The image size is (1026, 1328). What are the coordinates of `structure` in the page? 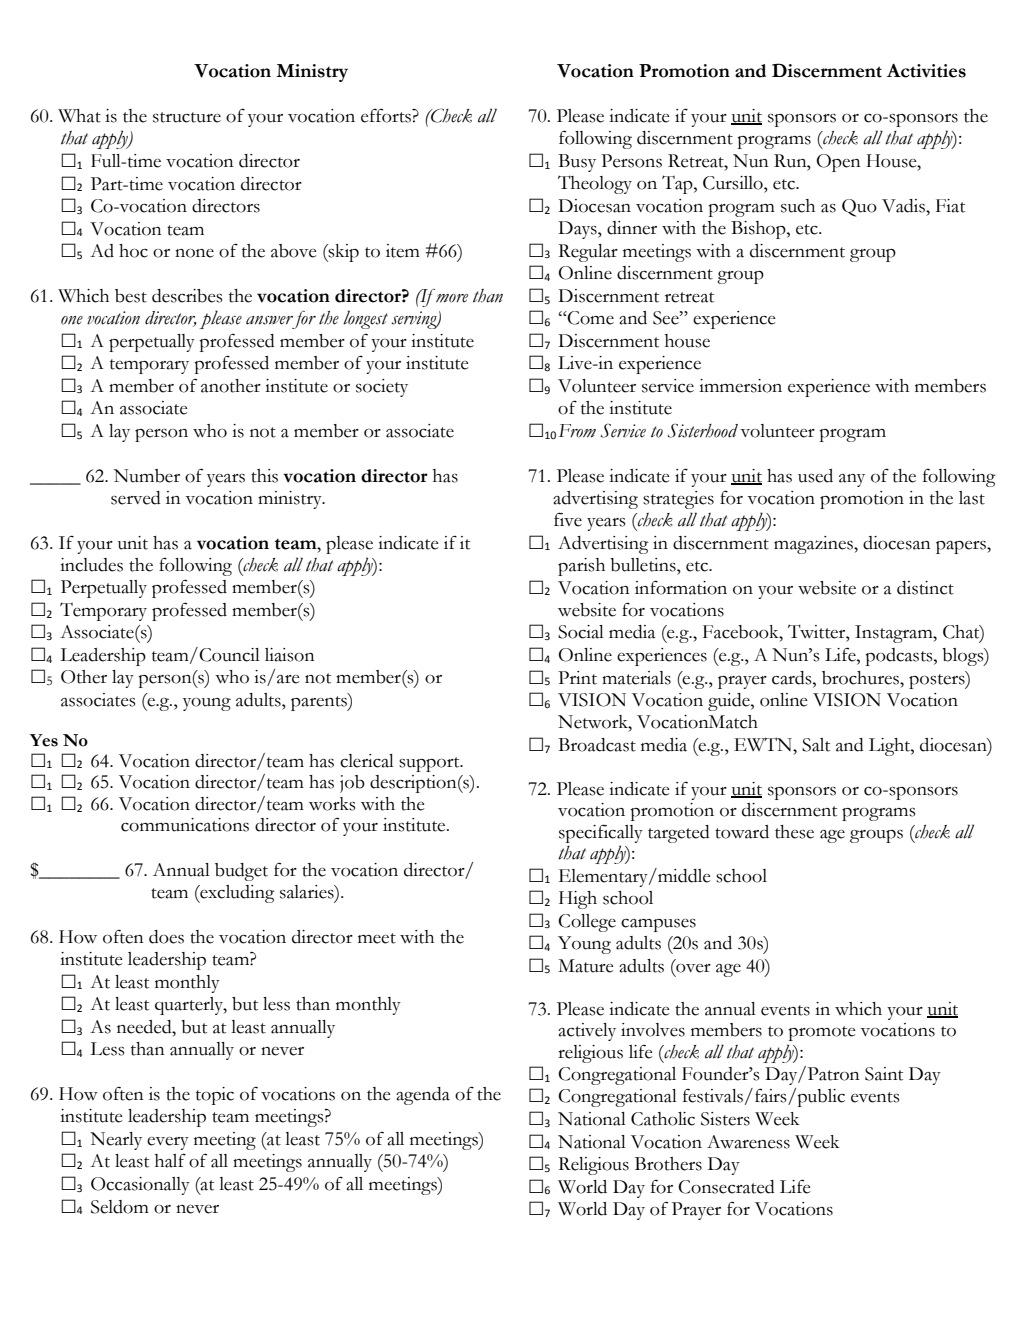 It's located at (187, 117).
